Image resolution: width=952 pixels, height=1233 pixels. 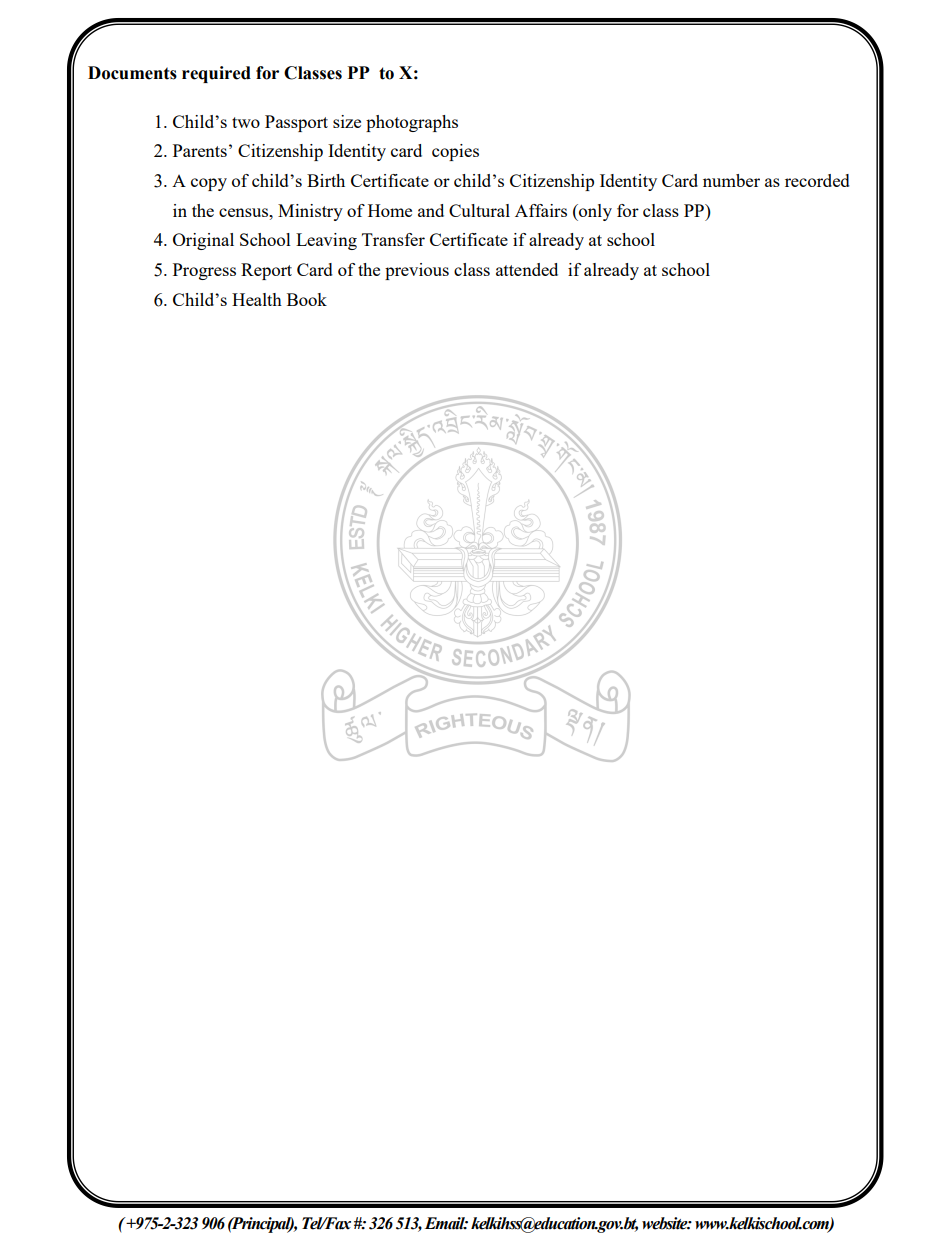 What do you see at coordinates (731, 180) in the page?
I see `number` at bounding box center [731, 180].
